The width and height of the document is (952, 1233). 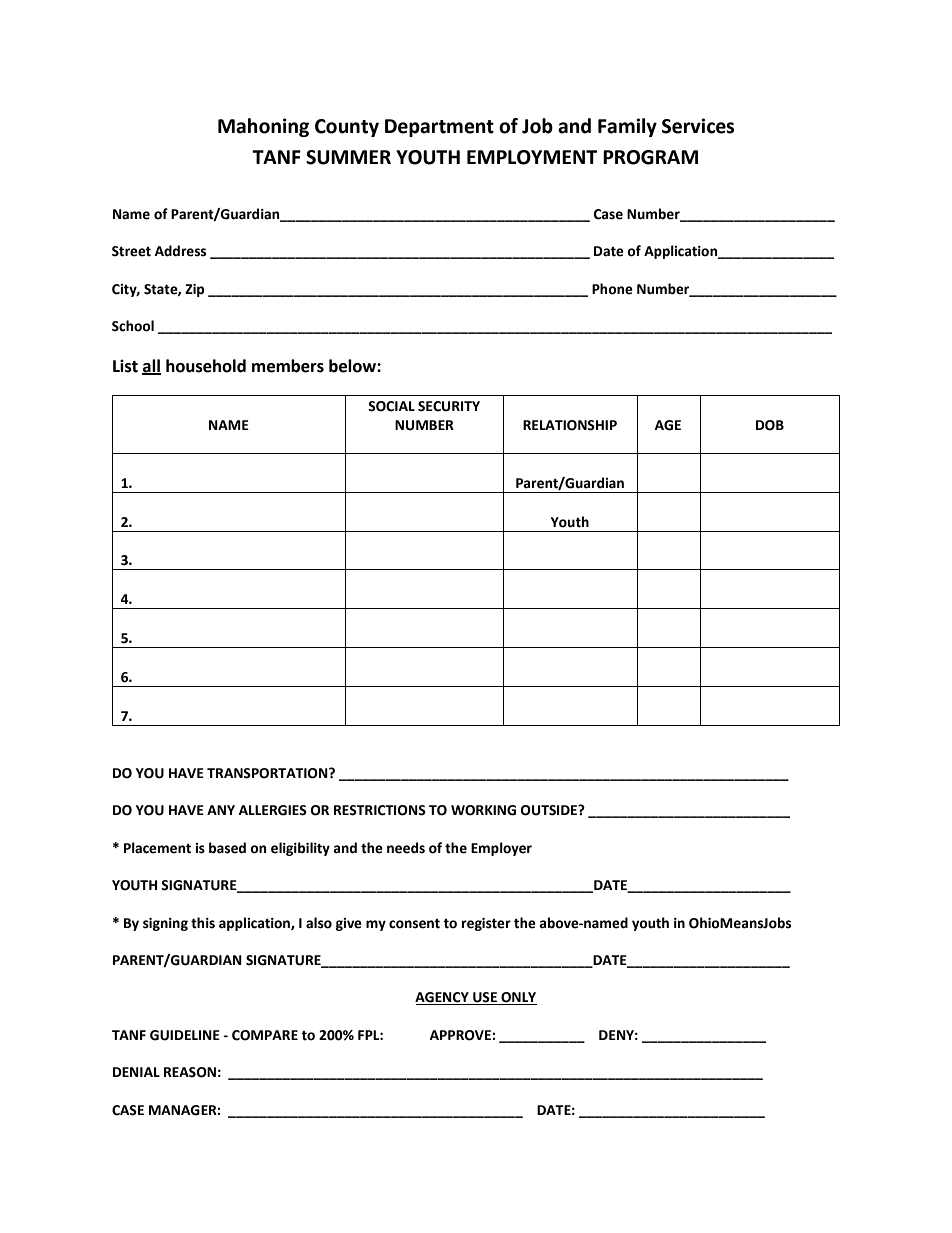 What do you see at coordinates (483, 810) in the document?
I see `WORKING` at bounding box center [483, 810].
